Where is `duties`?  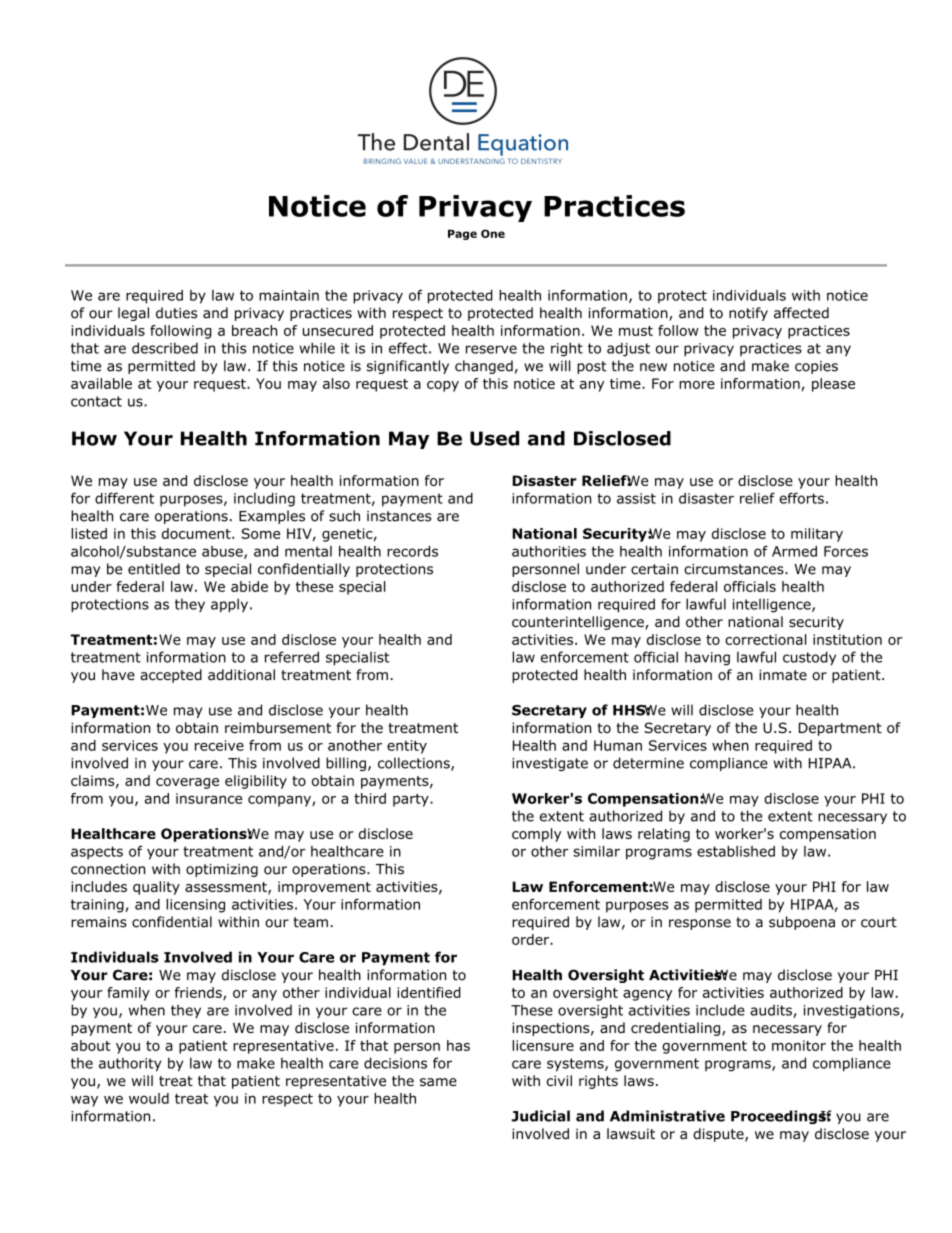
duties is located at coordinates (176, 313).
